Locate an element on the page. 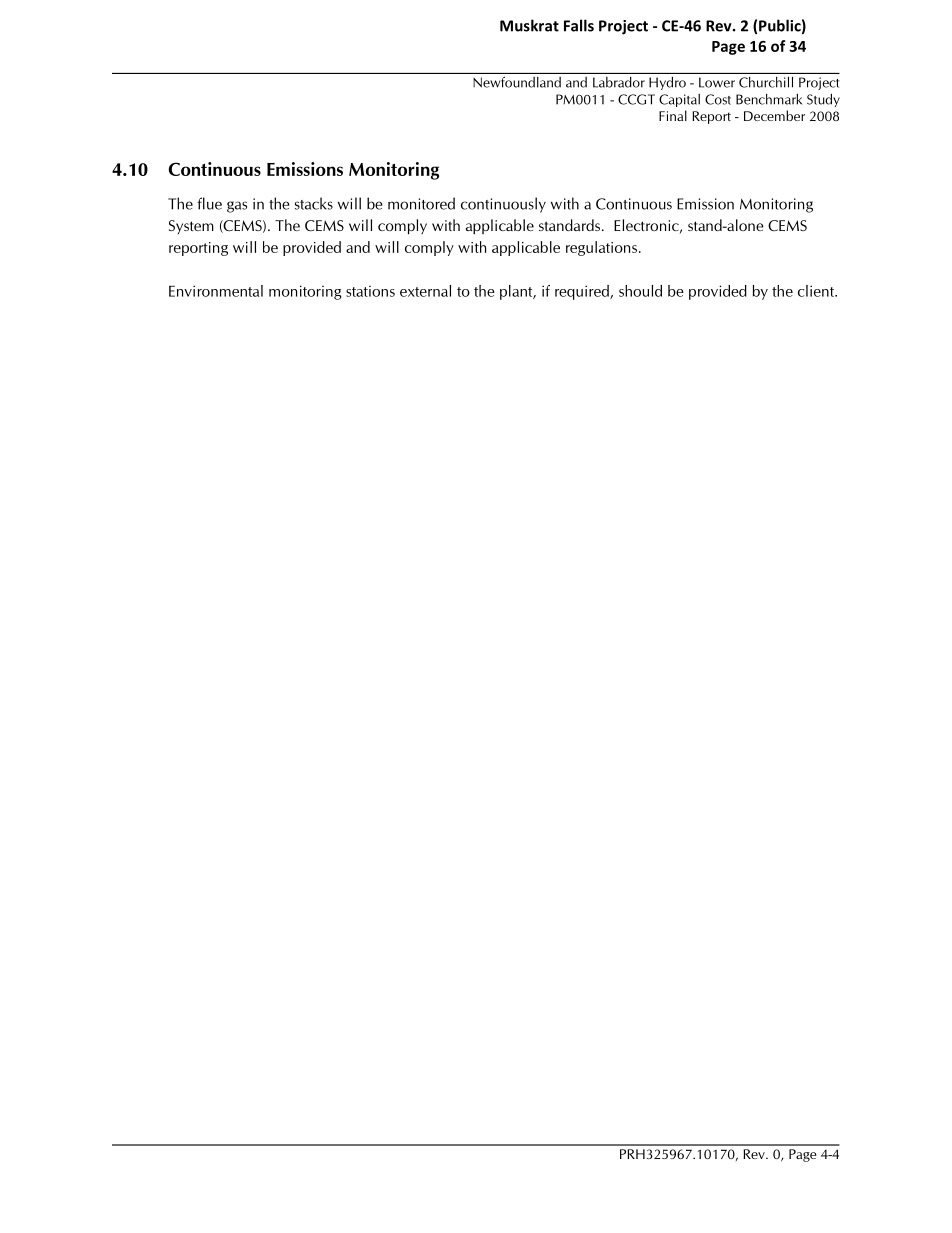 This document has height=1233, width=952. December is located at coordinates (774, 115).
